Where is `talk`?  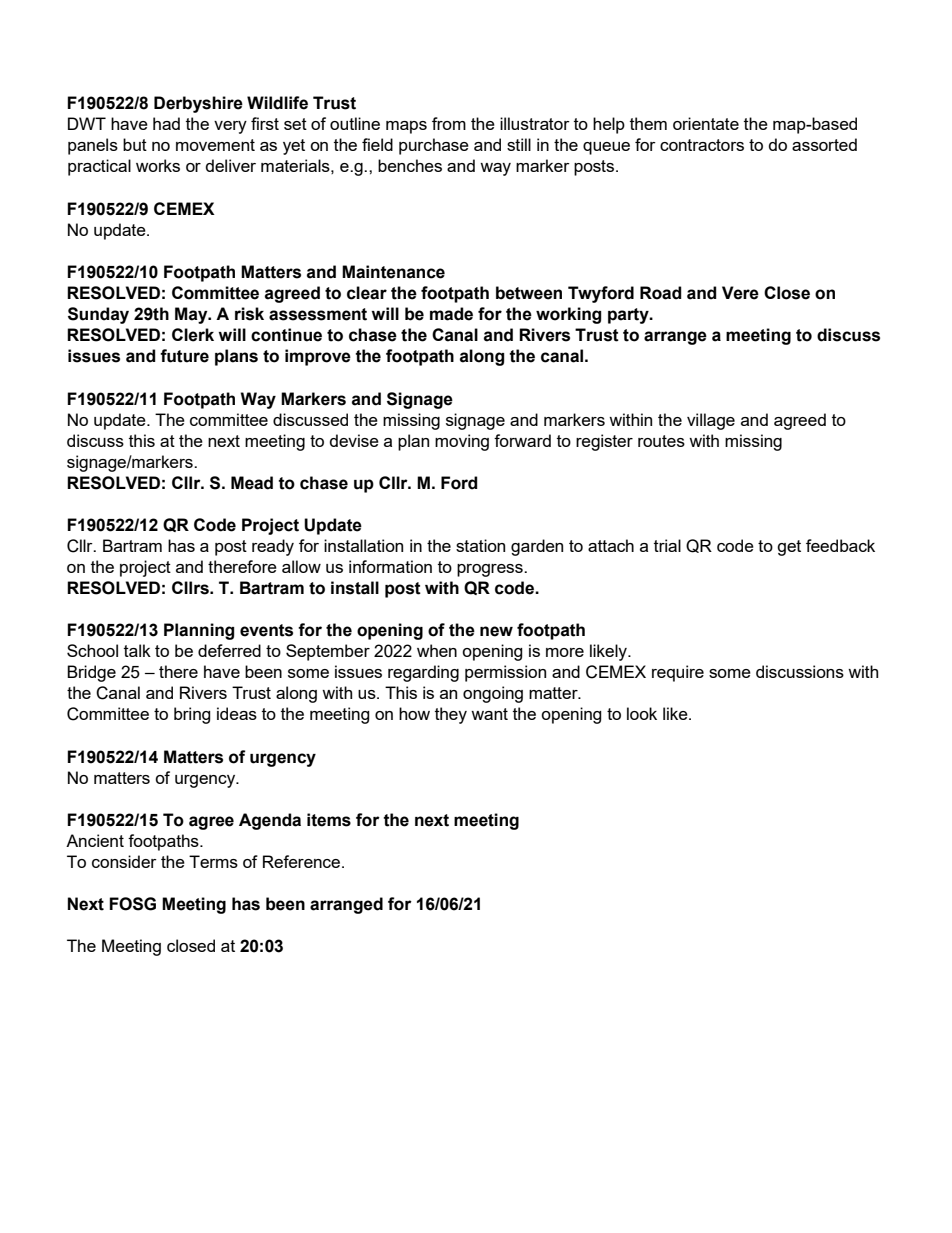 talk is located at coordinates (137, 650).
